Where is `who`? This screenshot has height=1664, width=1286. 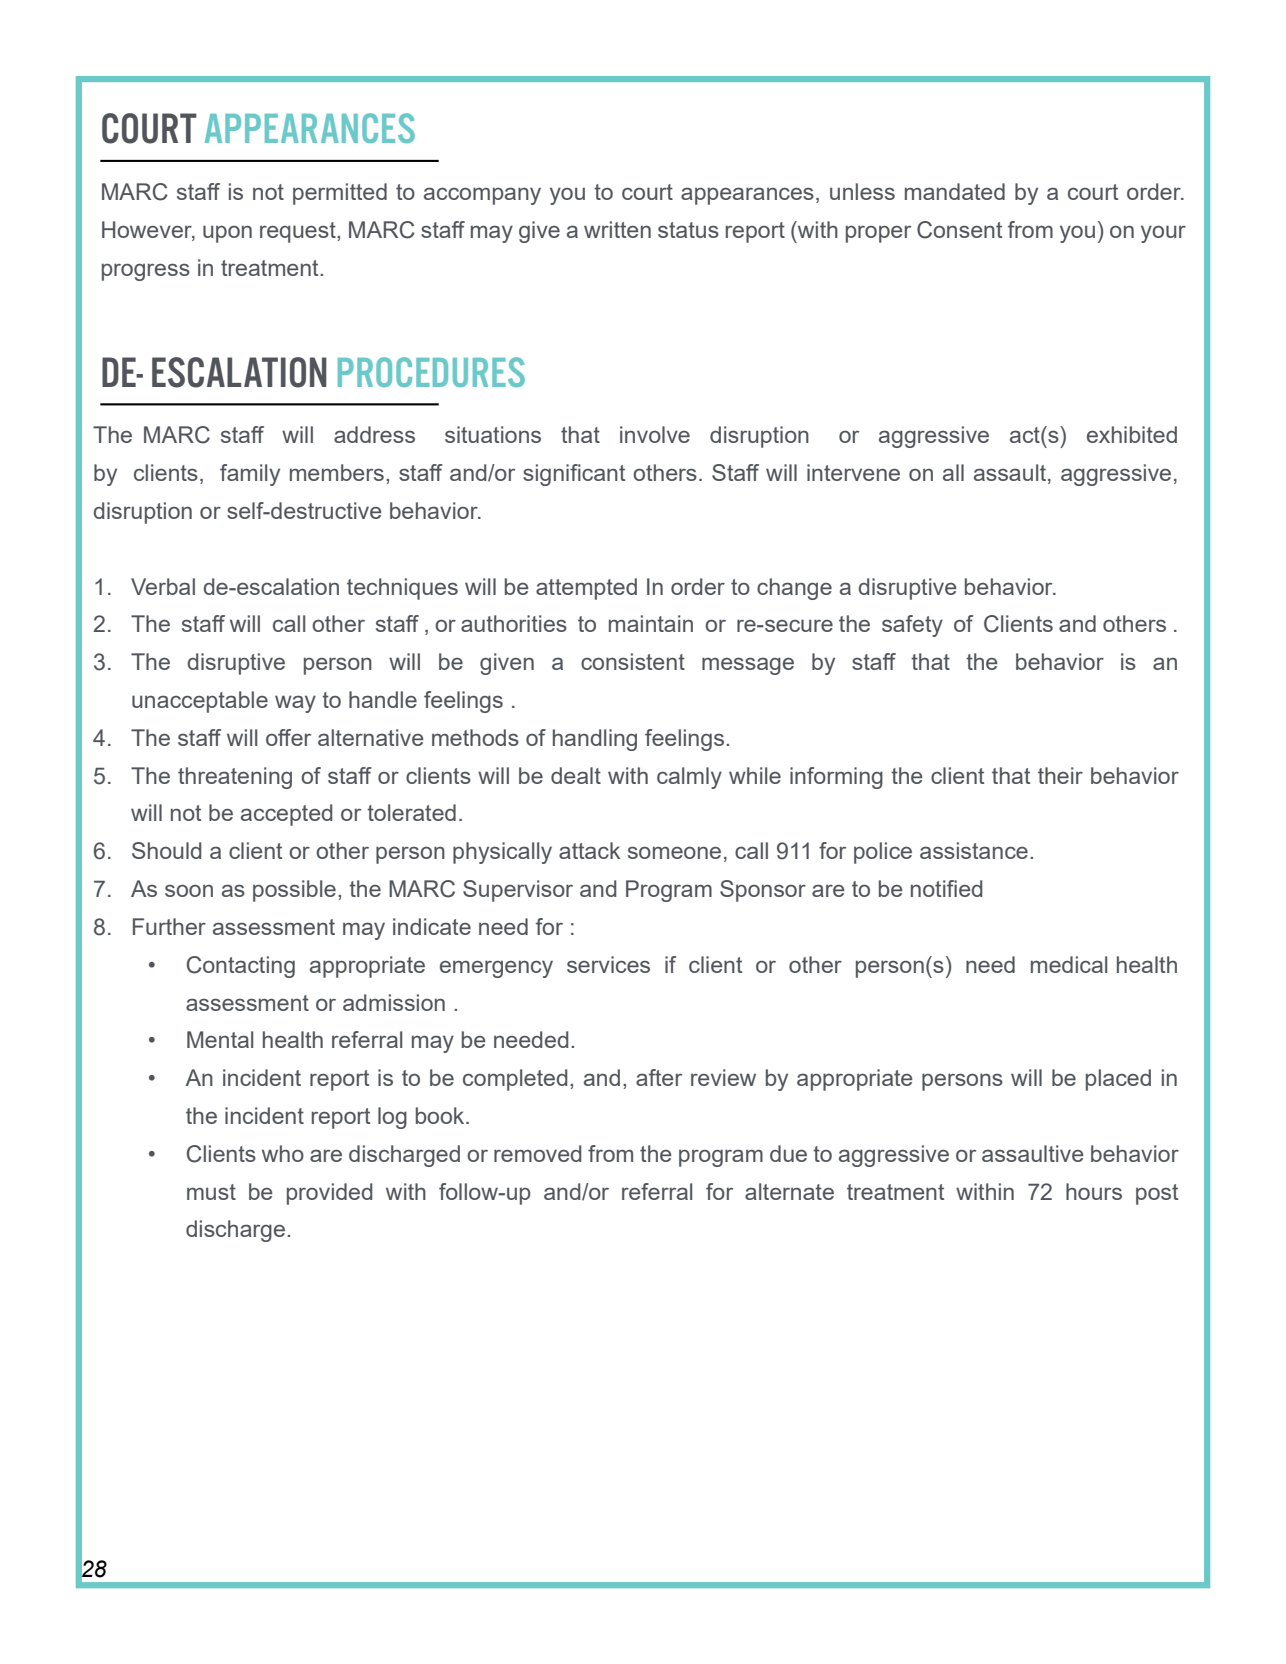 who is located at coordinates (283, 1153).
